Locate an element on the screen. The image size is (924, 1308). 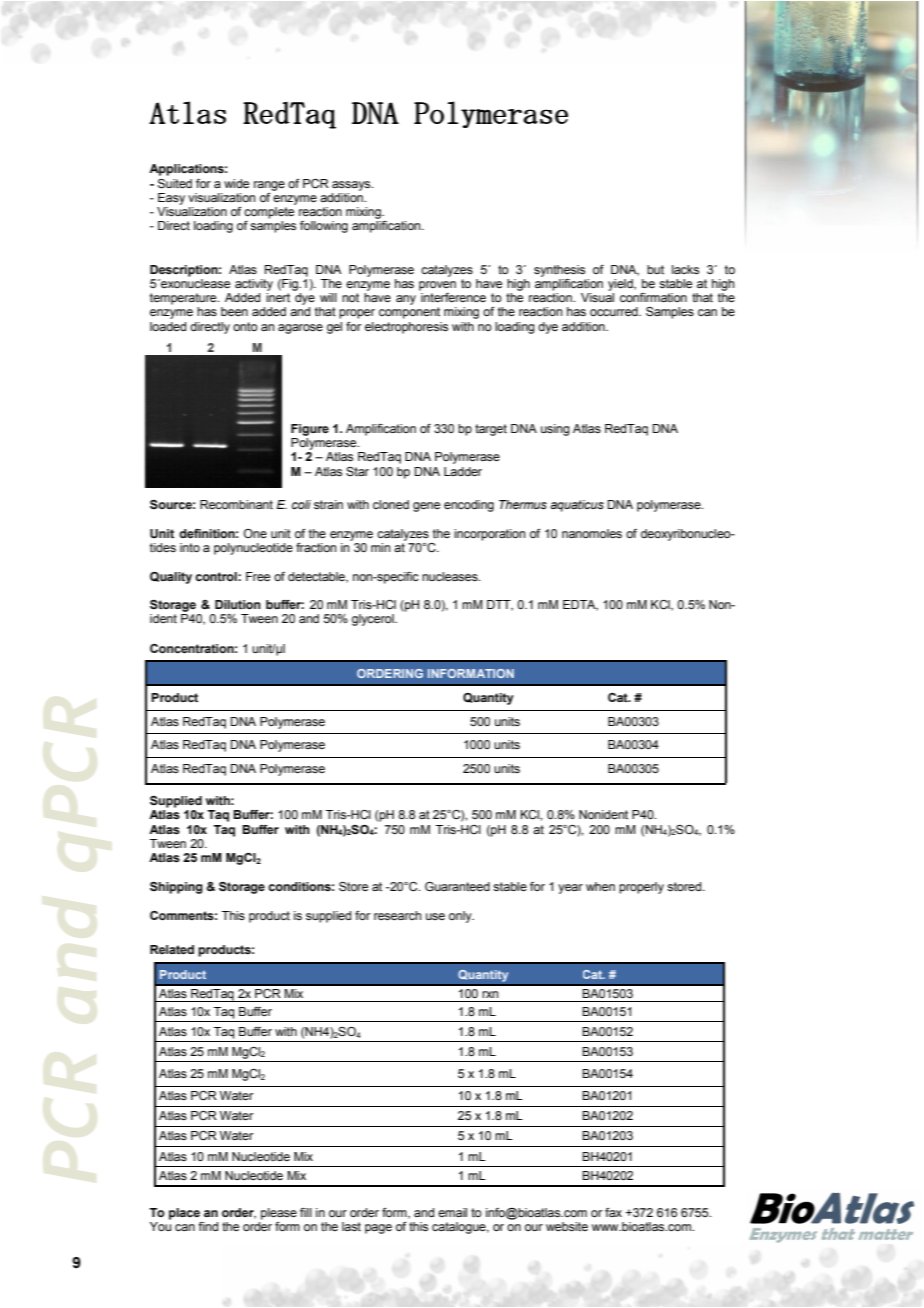
but is located at coordinates (655, 269).
